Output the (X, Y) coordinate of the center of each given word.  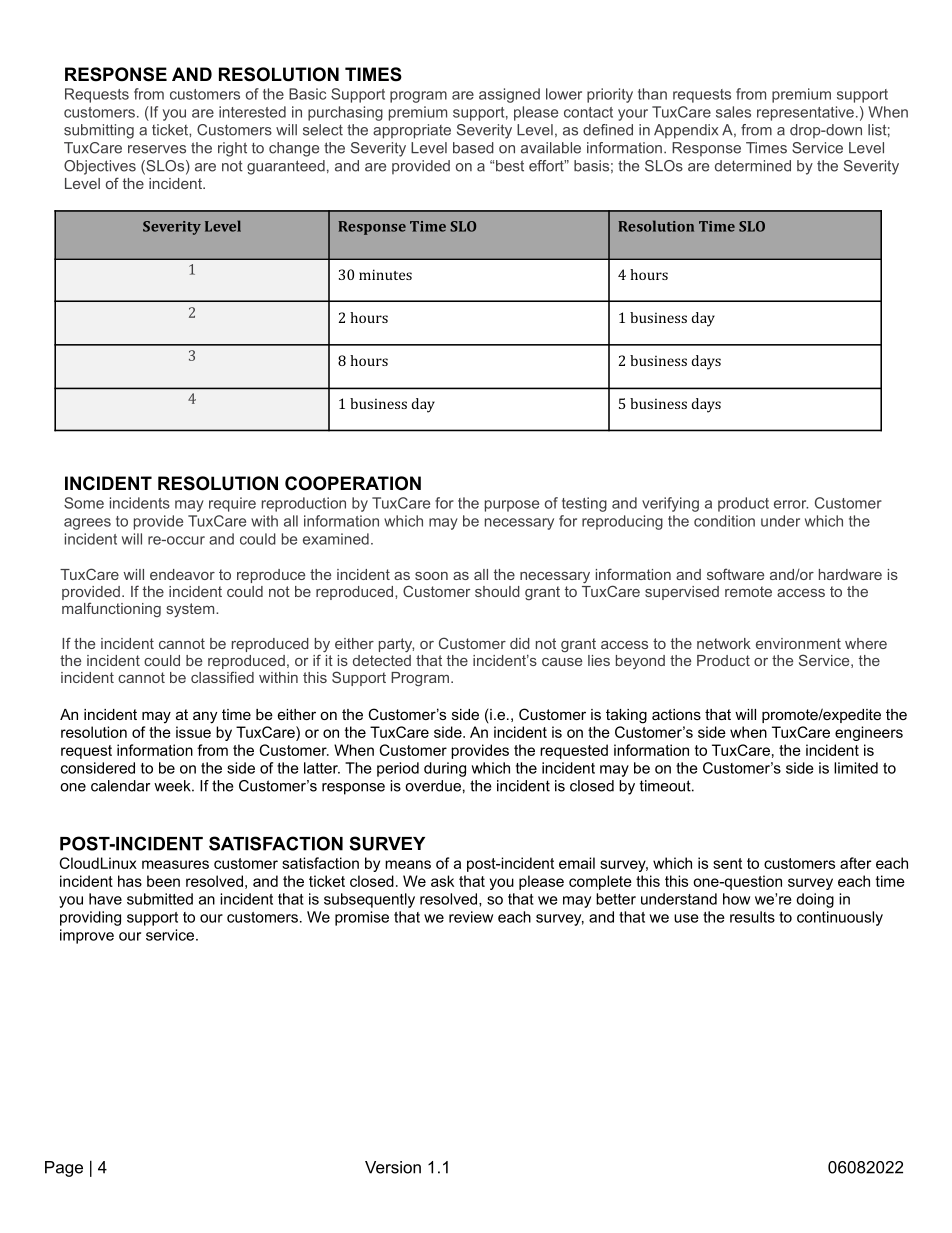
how (736, 899)
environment (798, 643)
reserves (157, 149)
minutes (385, 274)
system (192, 610)
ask (442, 881)
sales (733, 112)
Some (84, 503)
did (520, 643)
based (473, 148)
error (791, 504)
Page (64, 1169)
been (163, 881)
